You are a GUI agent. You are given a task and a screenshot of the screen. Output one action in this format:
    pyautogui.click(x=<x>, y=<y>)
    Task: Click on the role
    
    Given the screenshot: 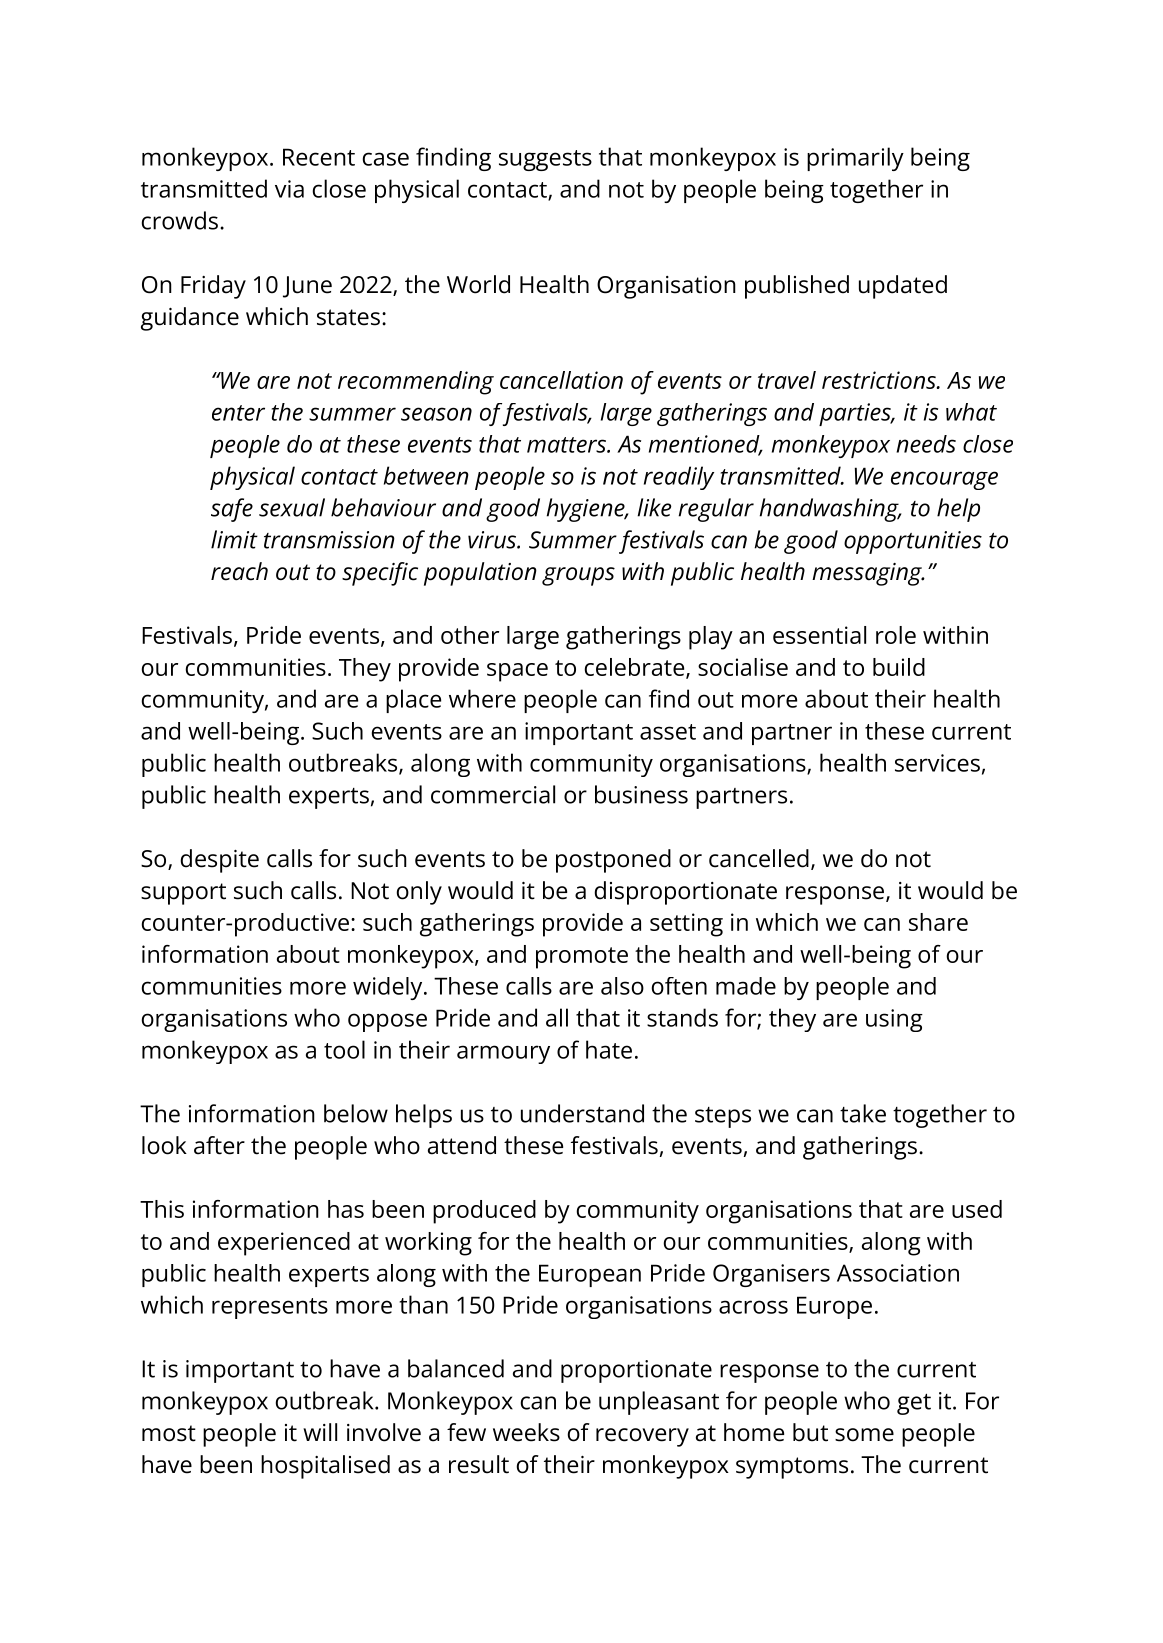 What is the action you would take?
    pyautogui.click(x=896, y=635)
